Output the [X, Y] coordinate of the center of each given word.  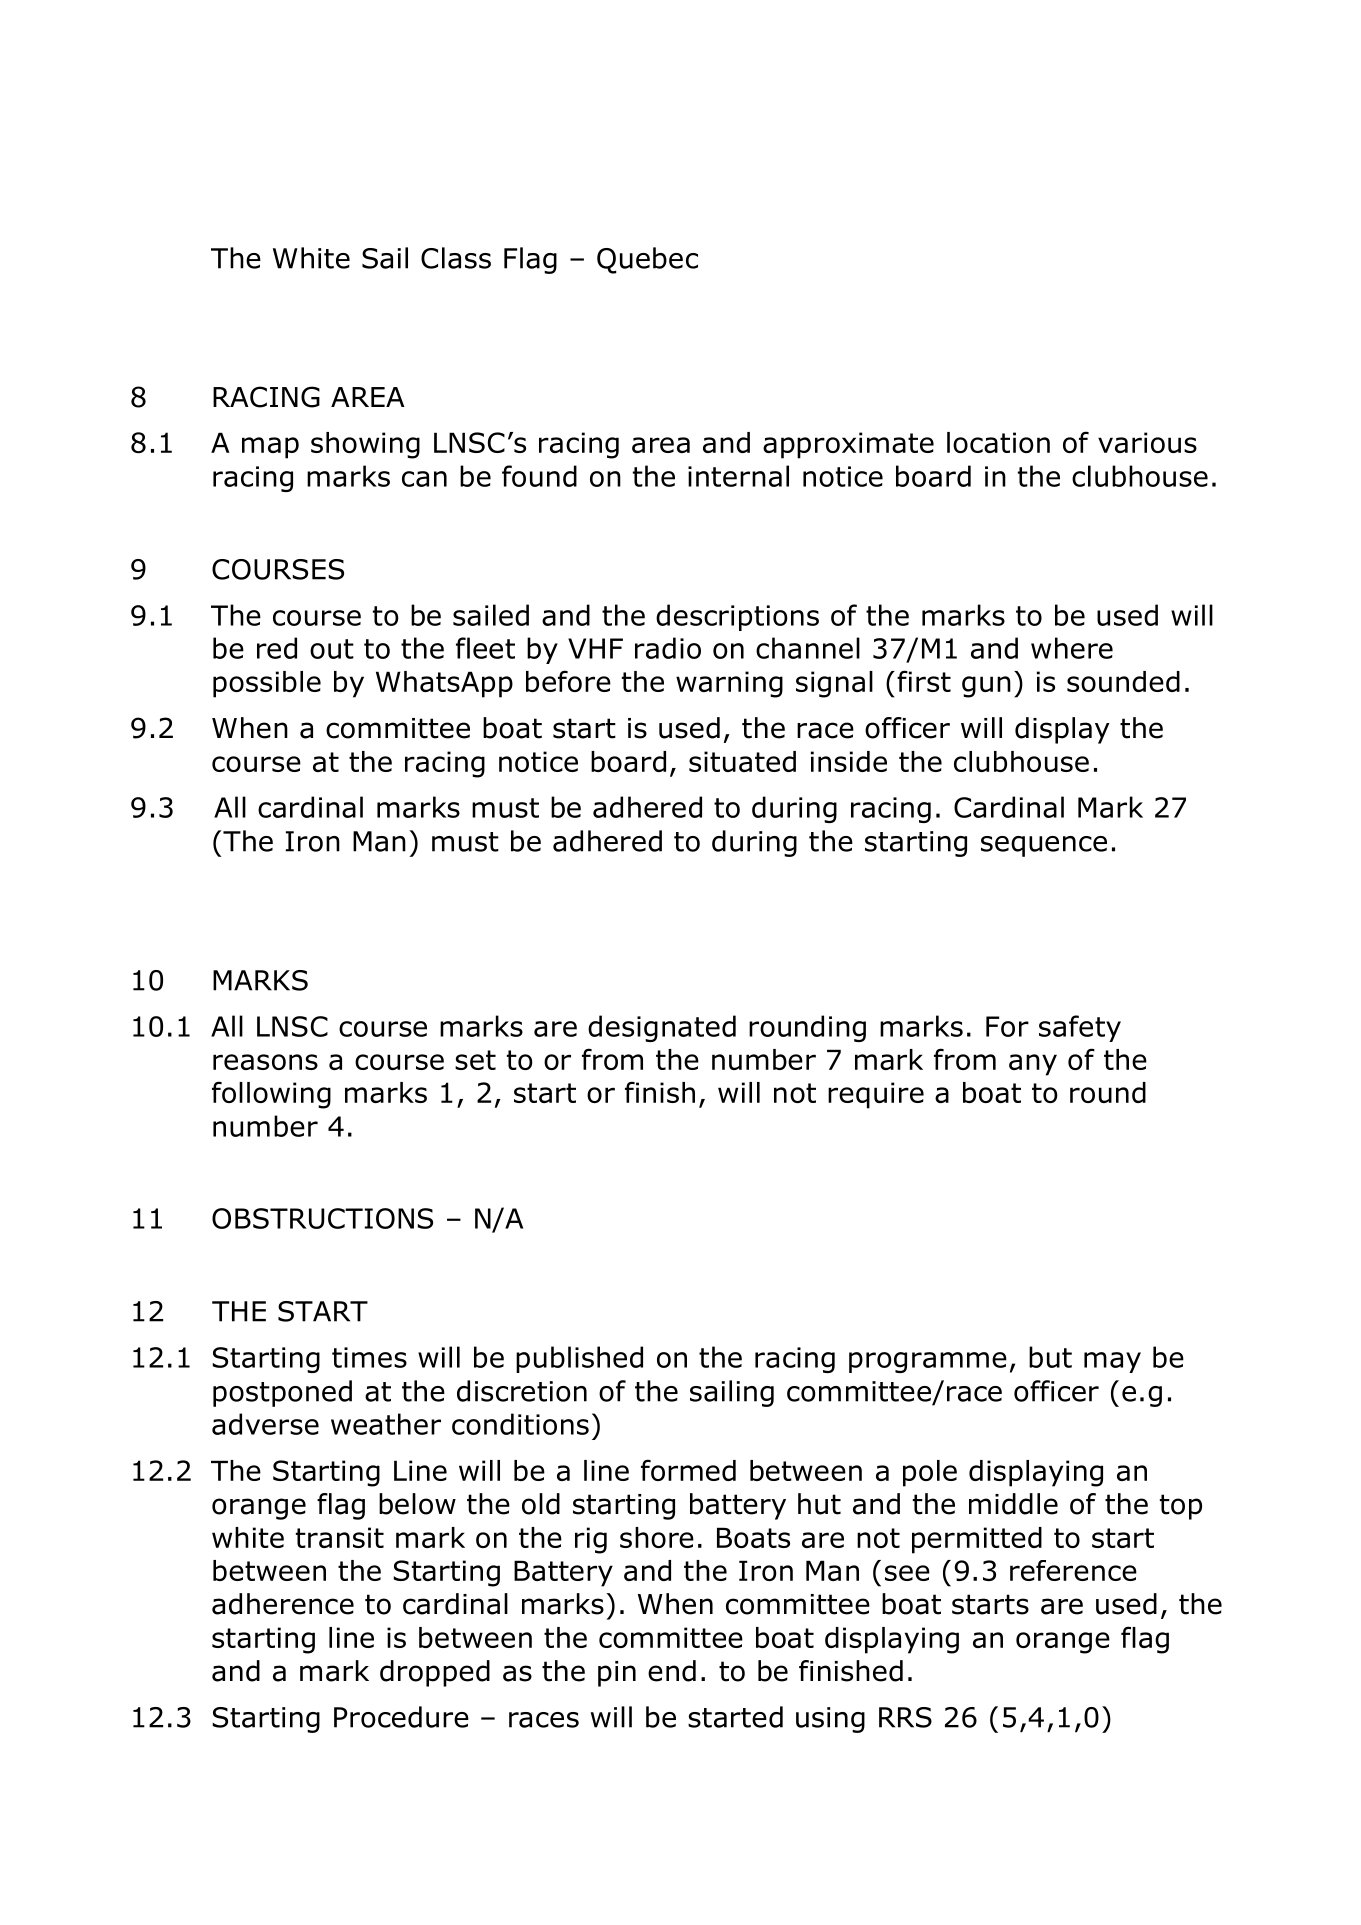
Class [456, 258]
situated [742, 761]
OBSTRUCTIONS [322, 1218]
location [998, 442]
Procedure [401, 1717]
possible [267, 684]
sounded [1123, 681]
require [876, 1095]
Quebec [647, 260]
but [1050, 1357]
